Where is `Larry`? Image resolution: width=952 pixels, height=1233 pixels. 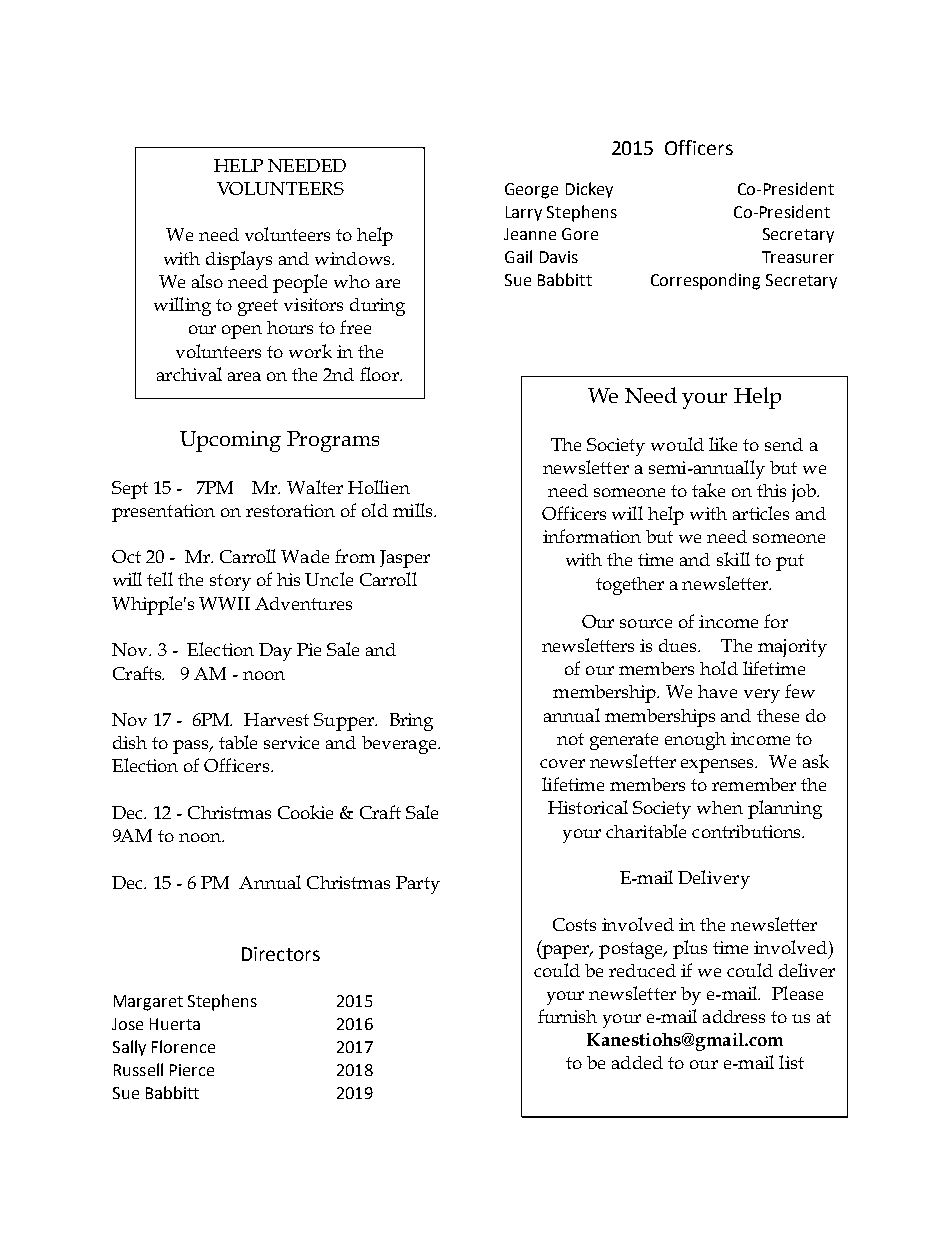 Larry is located at coordinates (524, 213).
